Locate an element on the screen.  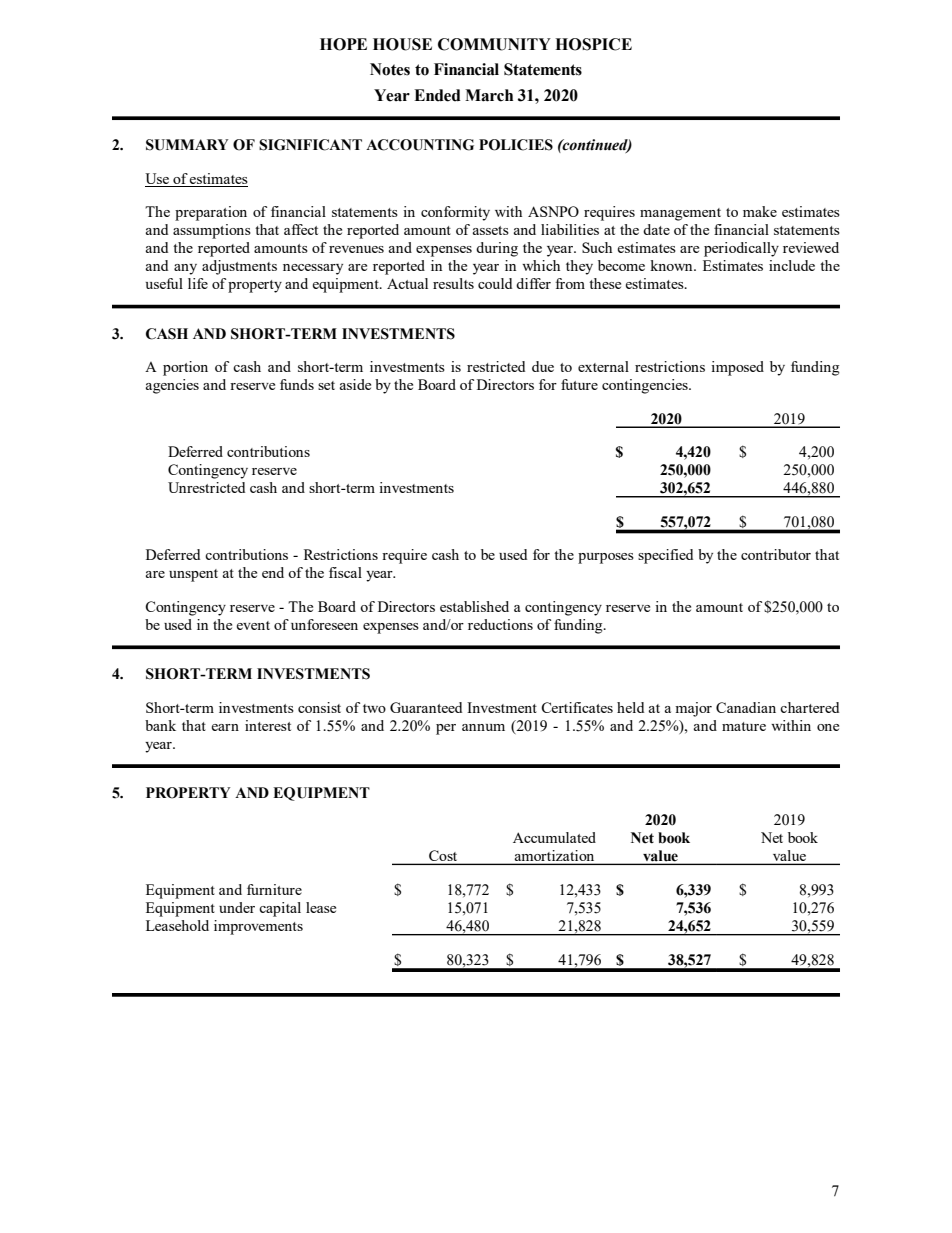
HOPE is located at coordinates (343, 44).
